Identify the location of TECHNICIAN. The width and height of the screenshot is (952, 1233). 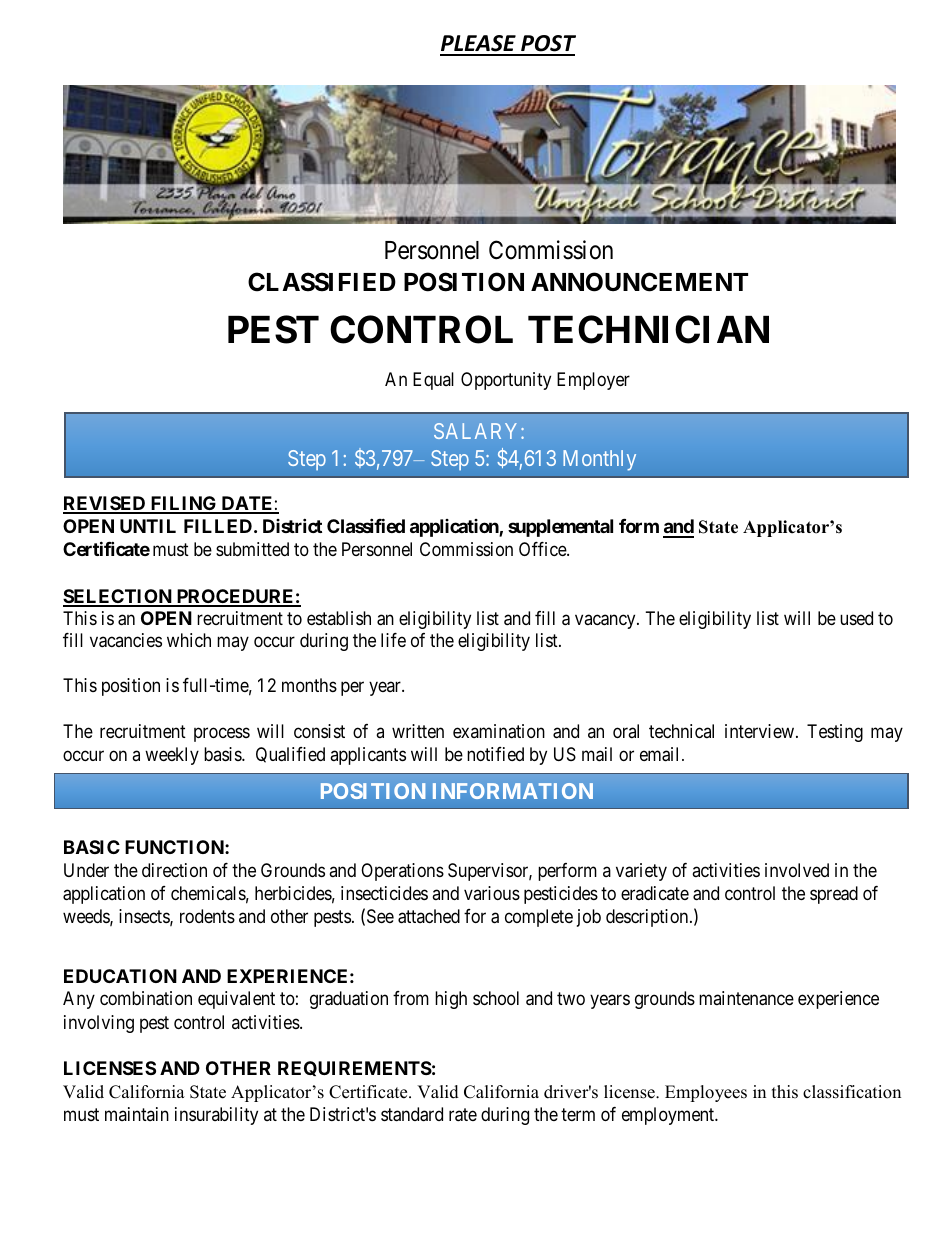
(648, 329).
